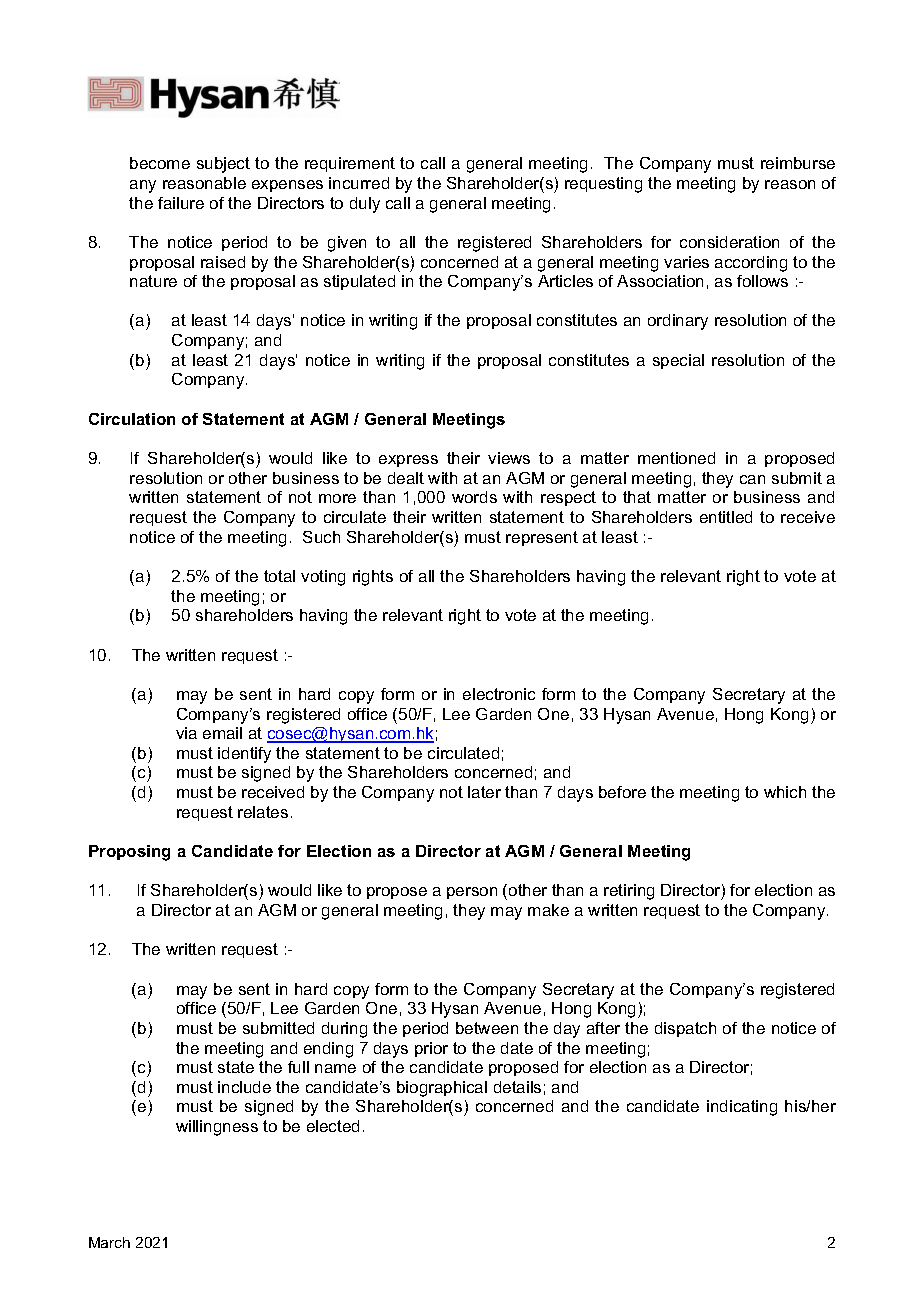 The width and height of the screenshot is (924, 1308). I want to click on consideration, so click(729, 242).
